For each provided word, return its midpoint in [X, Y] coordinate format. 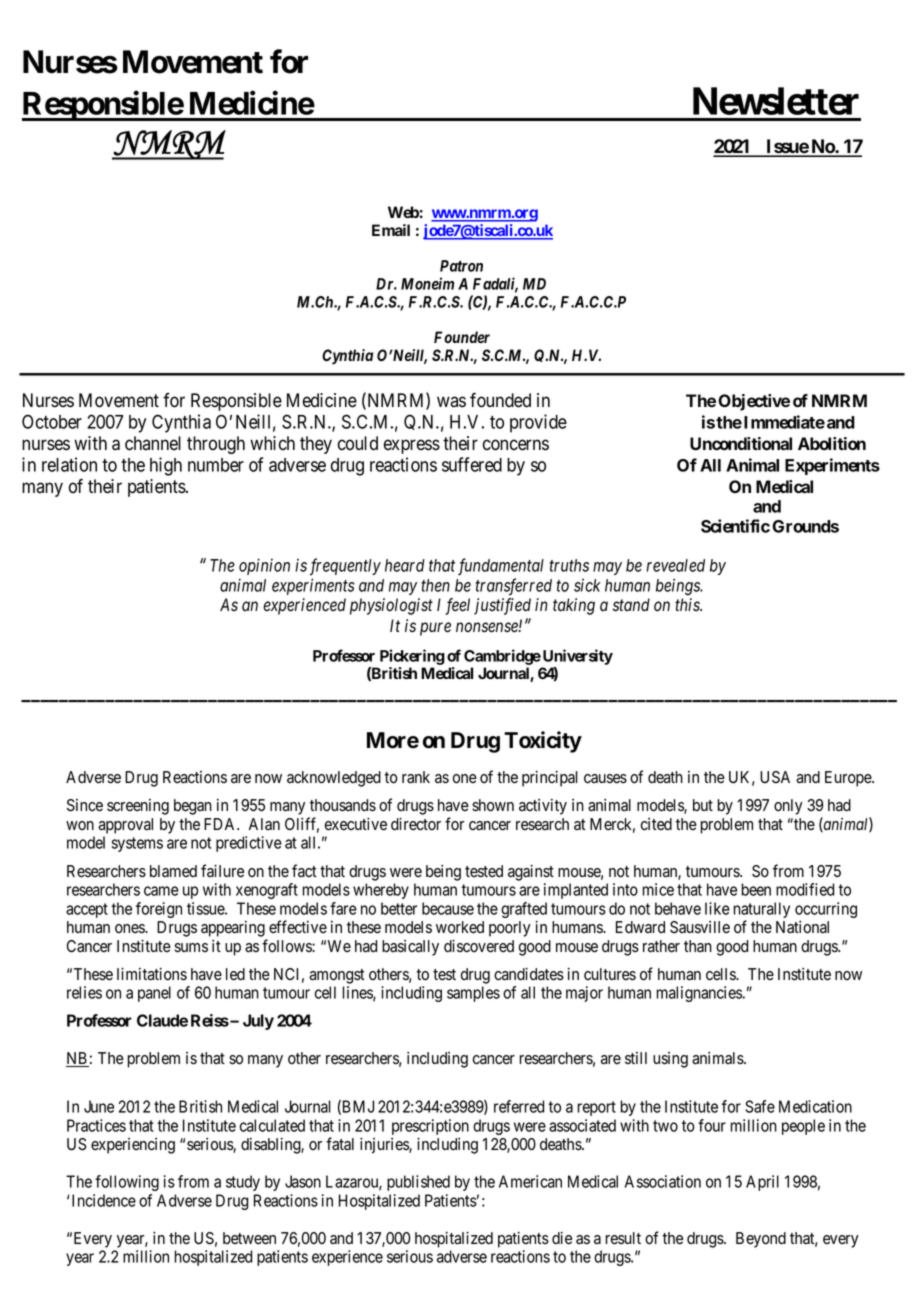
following [127, 1183]
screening [138, 807]
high [166, 466]
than [698, 946]
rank [416, 777]
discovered [479, 946]
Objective [754, 402]
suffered [472, 464]
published [418, 1183]
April [762, 1183]
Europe [849, 779]
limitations [152, 974]
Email [391, 230]
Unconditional [741, 443]
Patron [461, 266]
